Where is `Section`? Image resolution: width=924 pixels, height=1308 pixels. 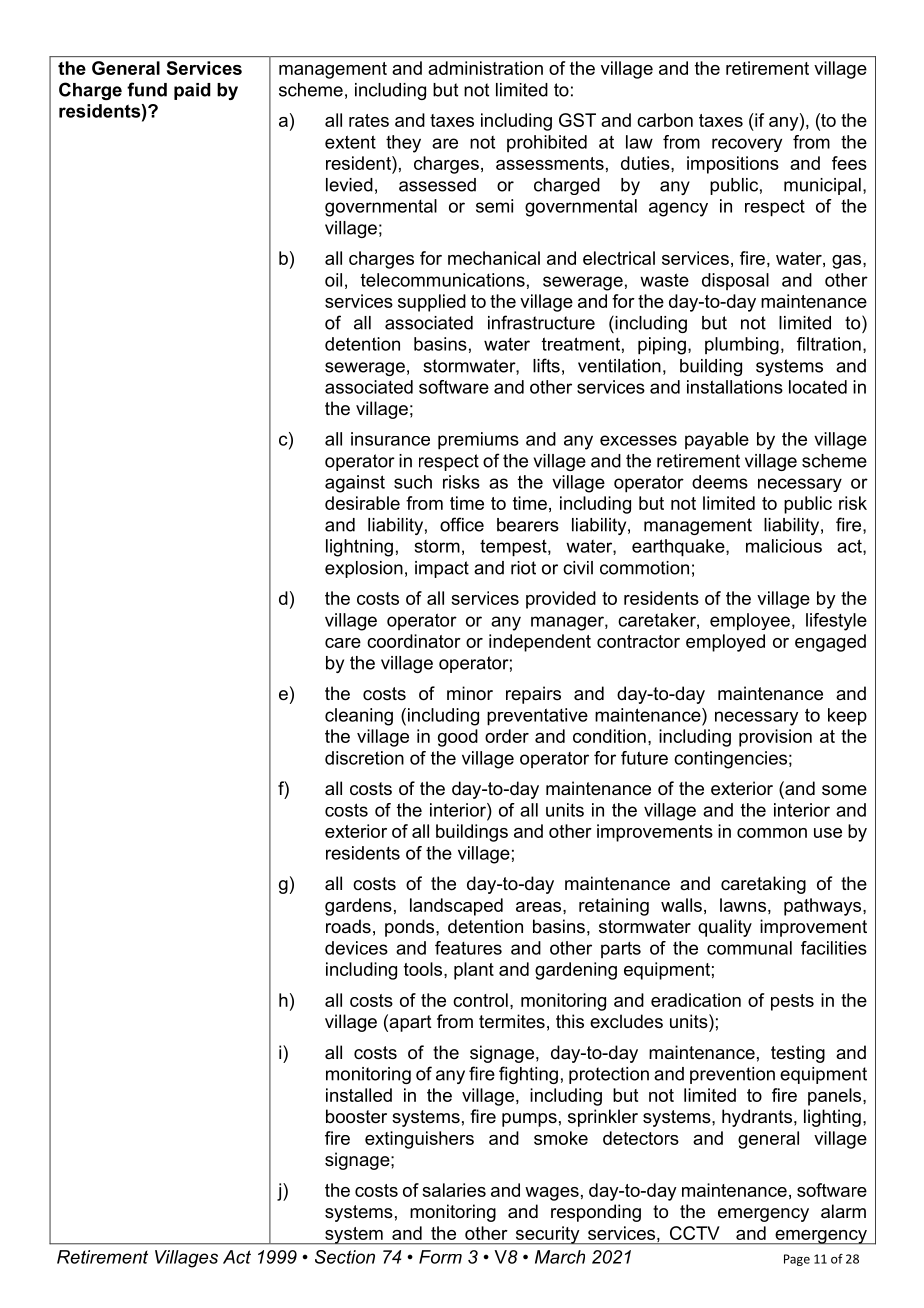
Section is located at coordinates (345, 1257).
